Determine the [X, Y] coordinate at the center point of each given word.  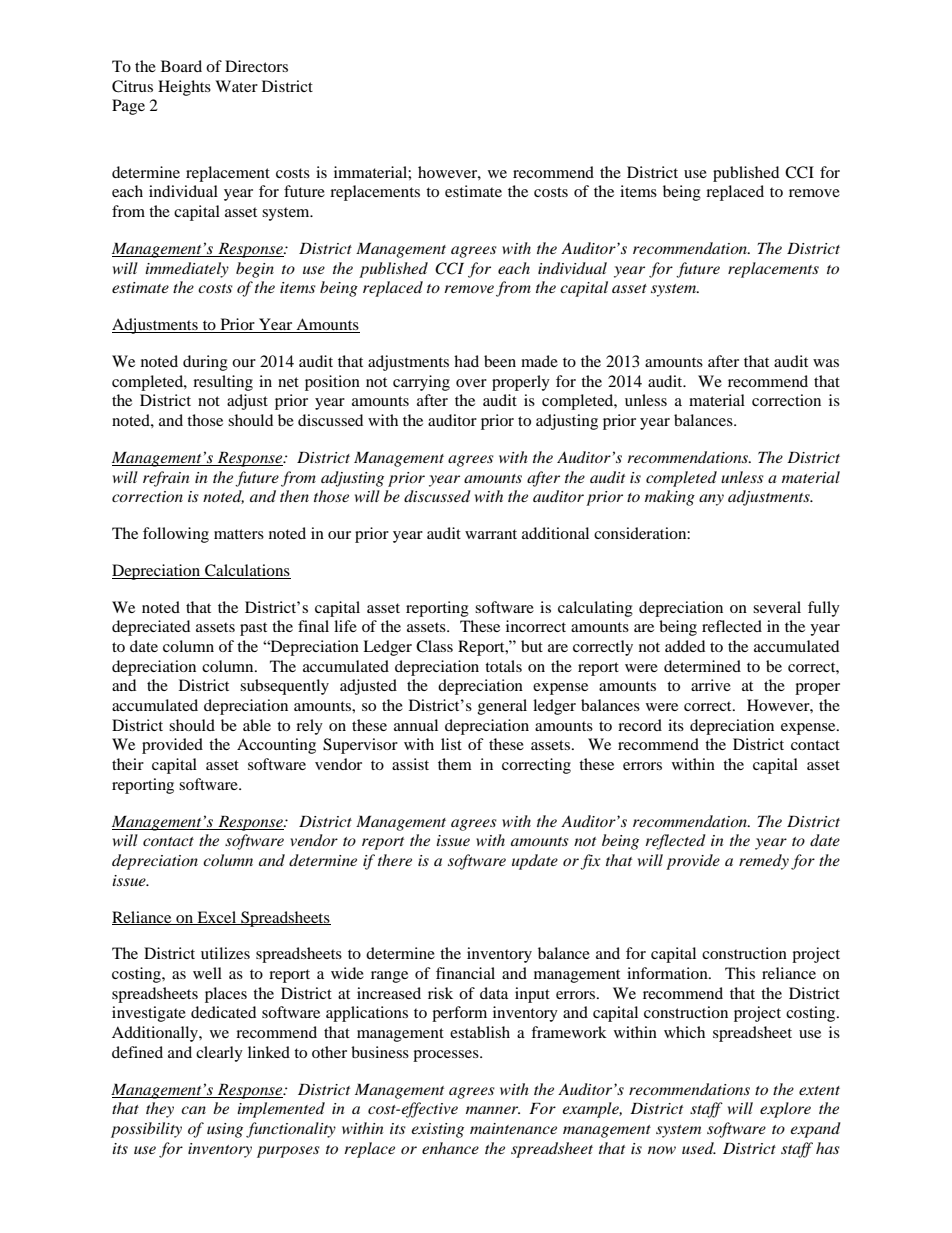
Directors [256, 66]
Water [236, 86]
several [777, 607]
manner [493, 1110]
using [225, 1130]
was [826, 363]
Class [434, 646]
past [253, 629]
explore [785, 1110]
